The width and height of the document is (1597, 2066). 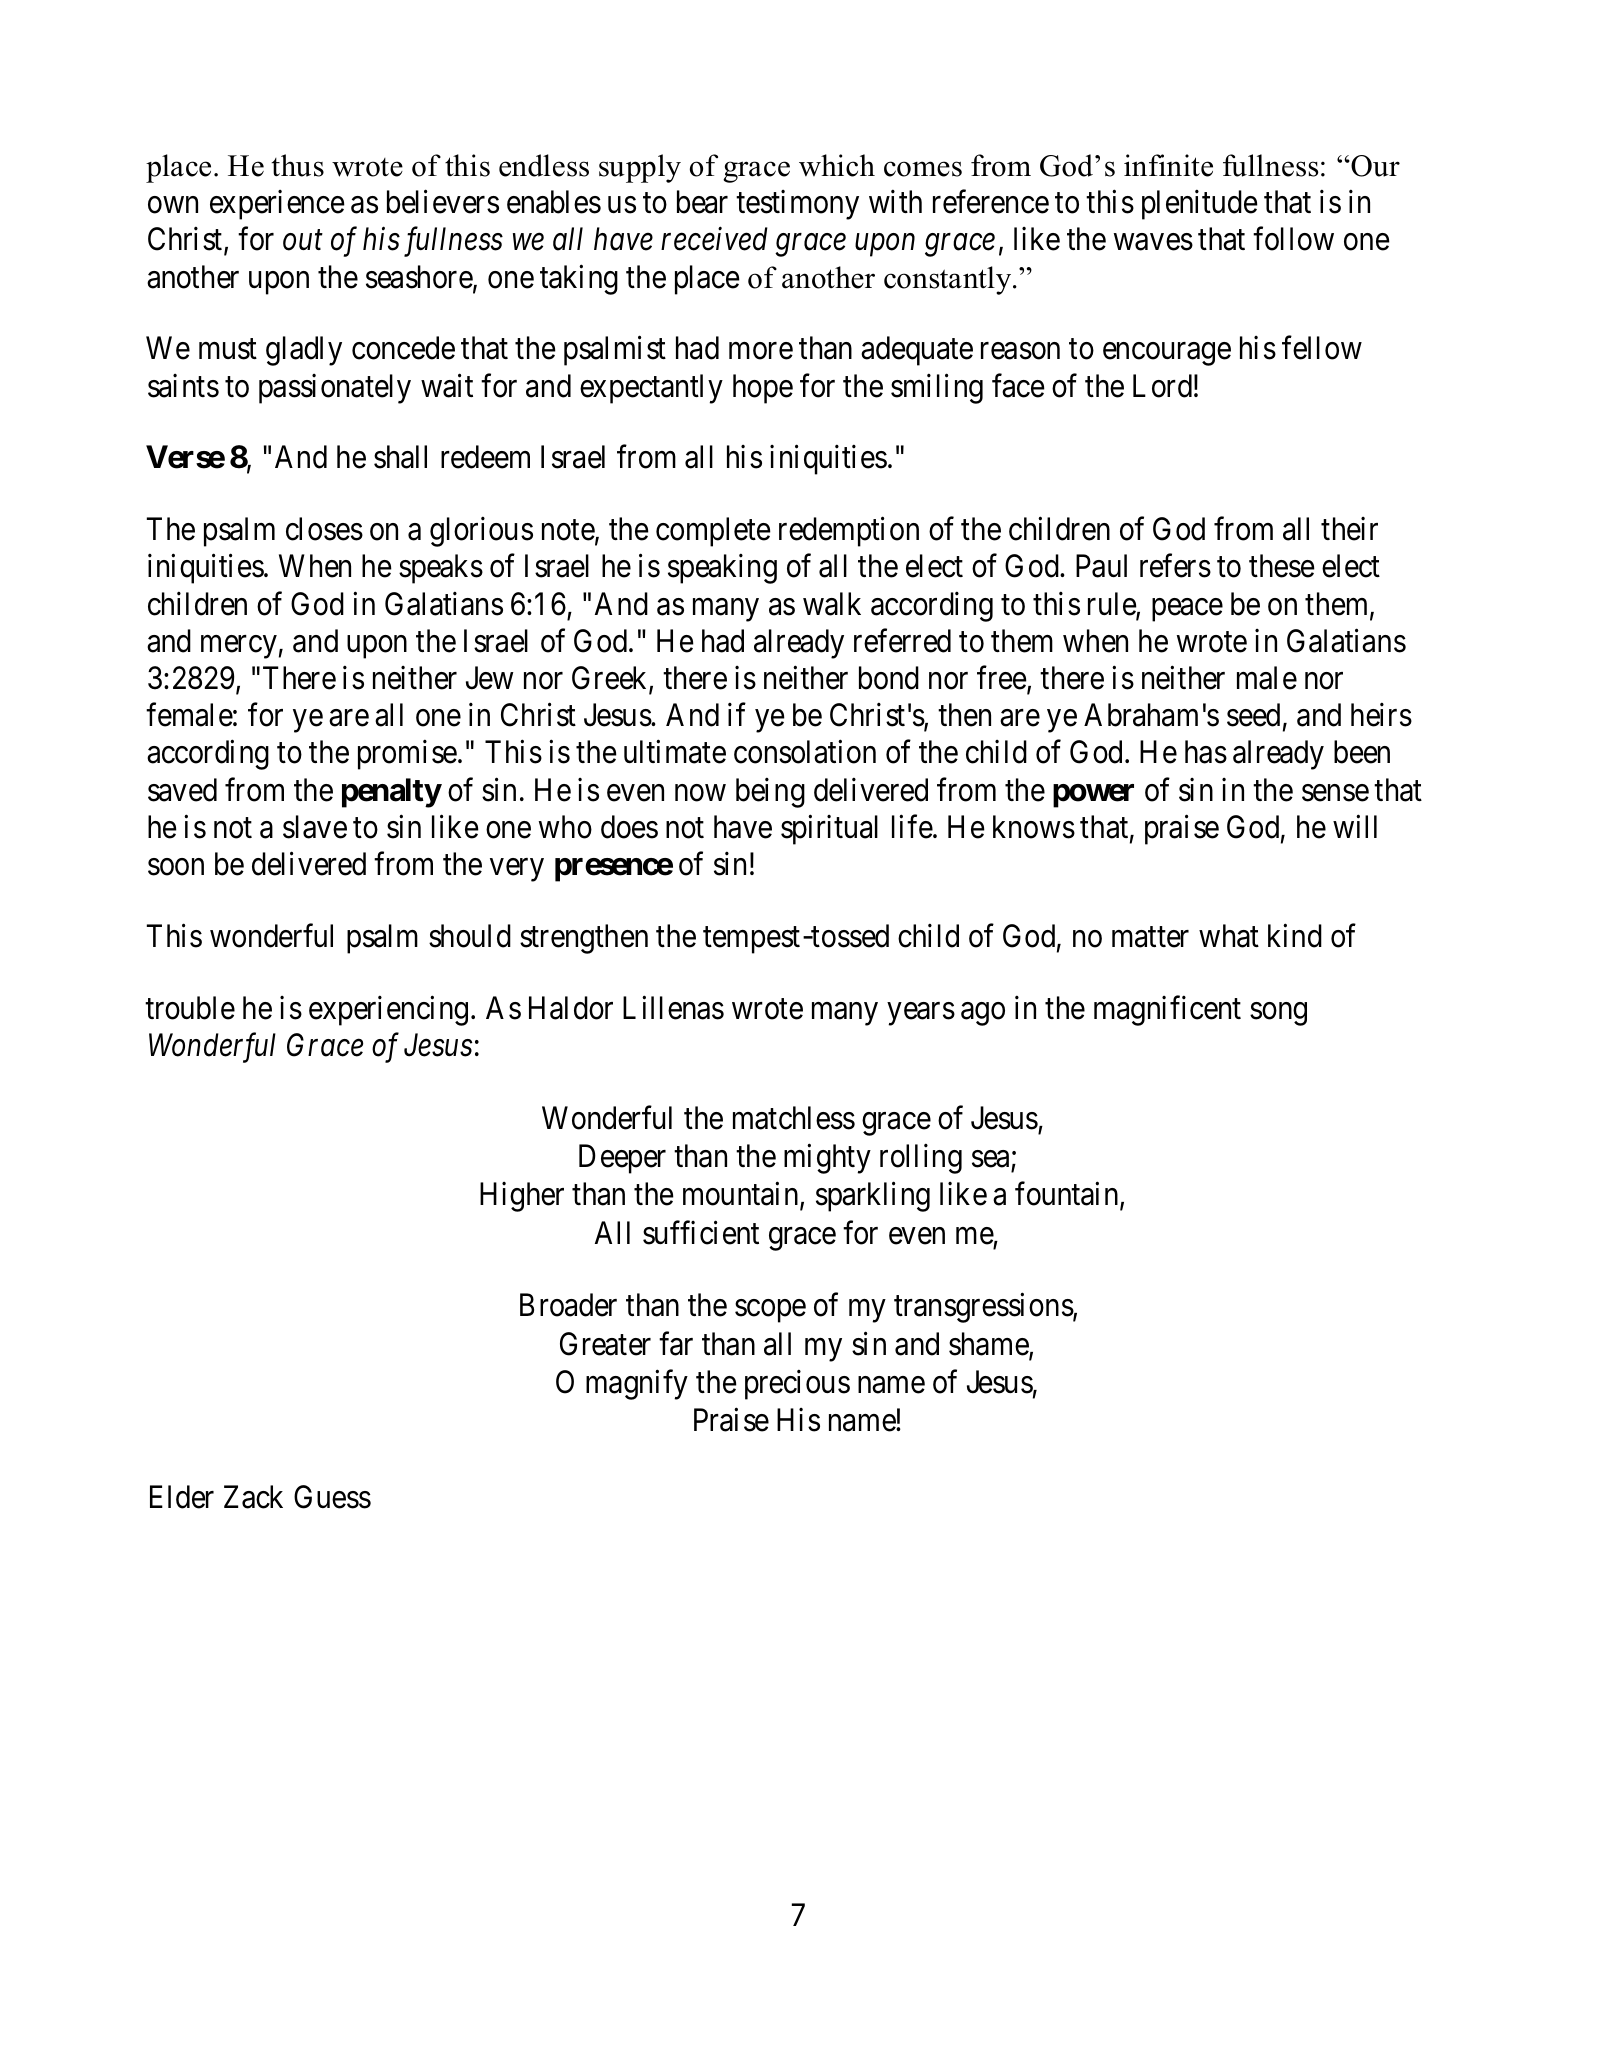 What do you see at coordinates (989, 1345) in the document?
I see `shame` at bounding box center [989, 1345].
